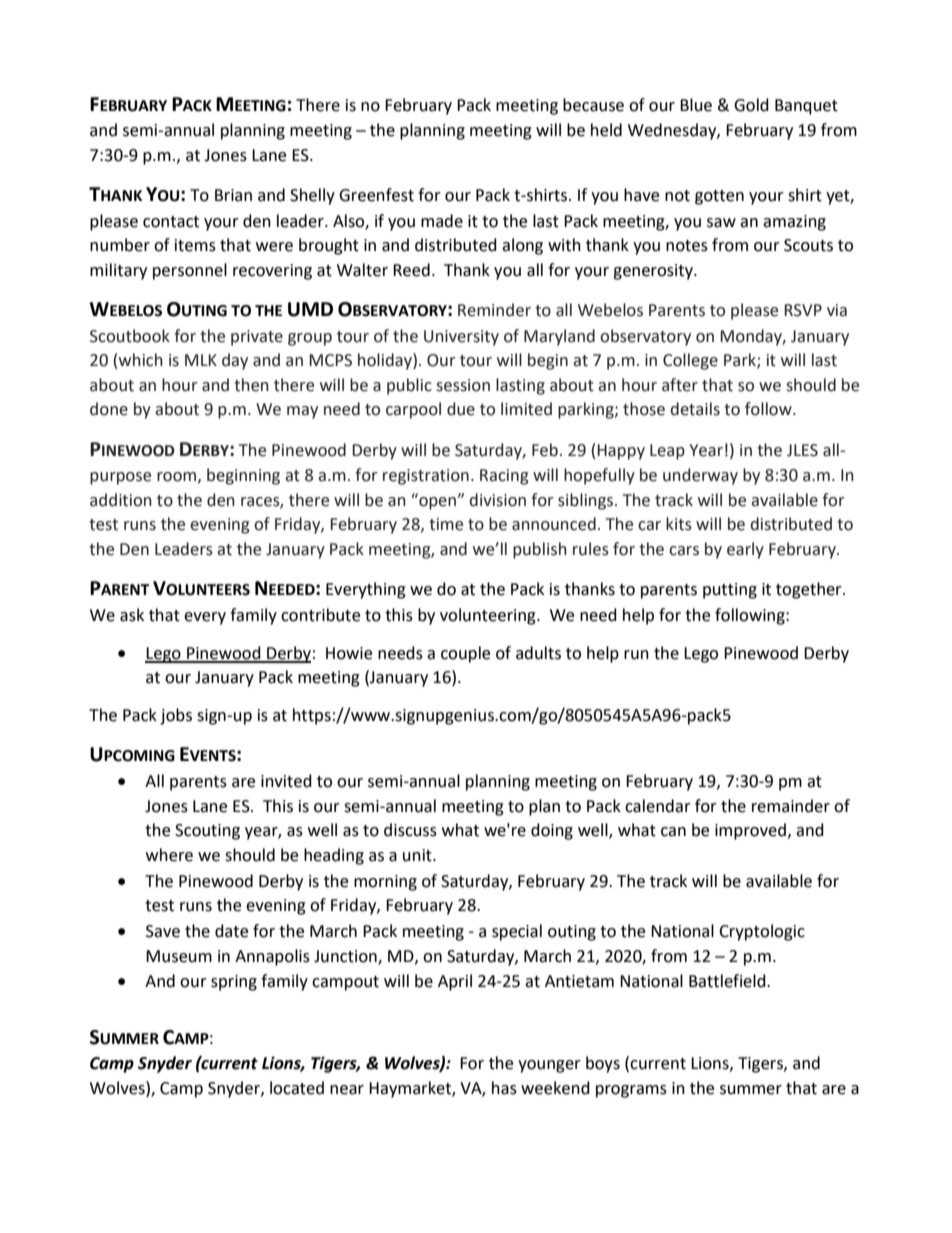 Image resolution: width=952 pixels, height=1233 pixels. I want to click on because, so click(593, 105).
